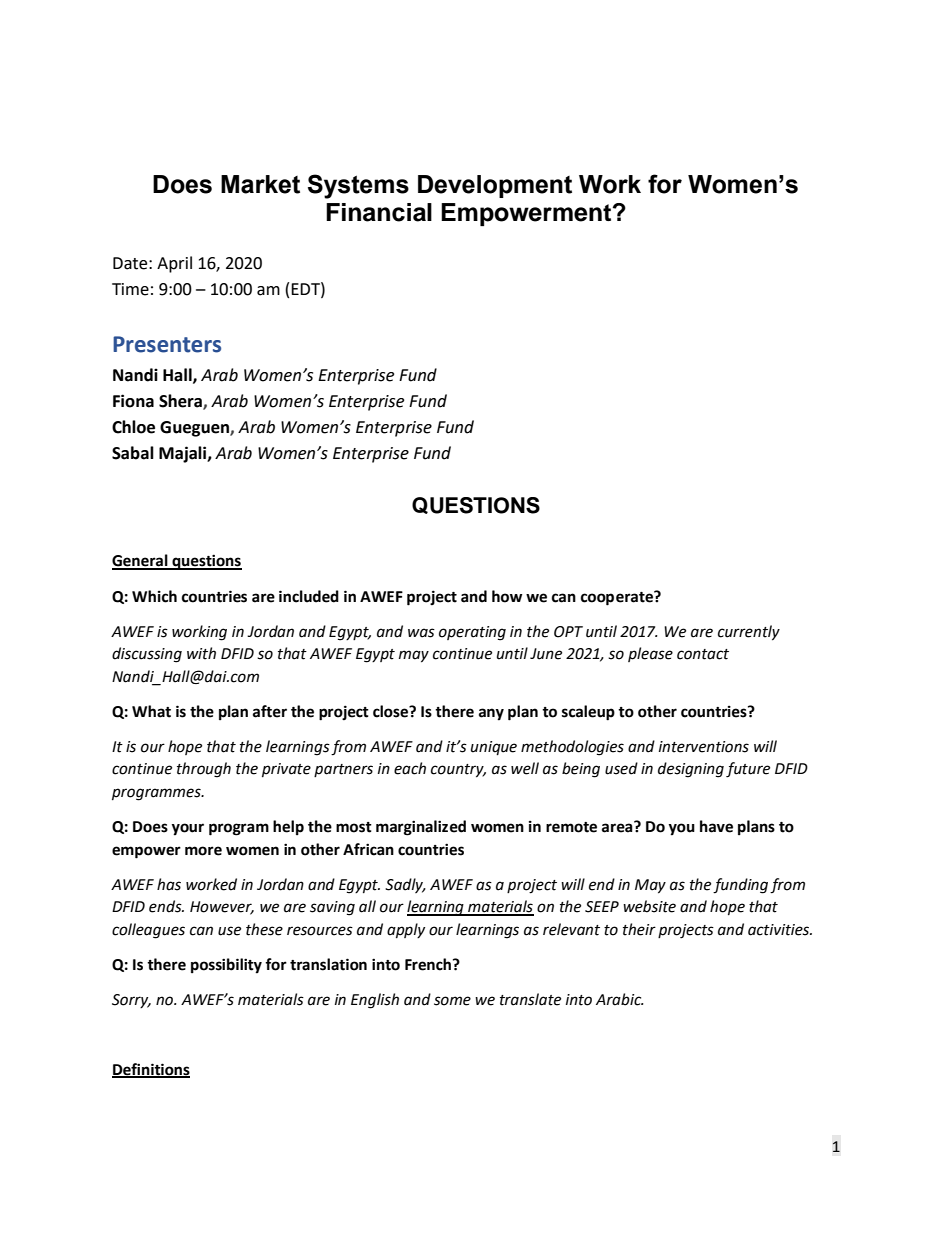 The width and height of the screenshot is (952, 1233). Describe the element at coordinates (201, 653) in the screenshot. I see `with` at that location.
